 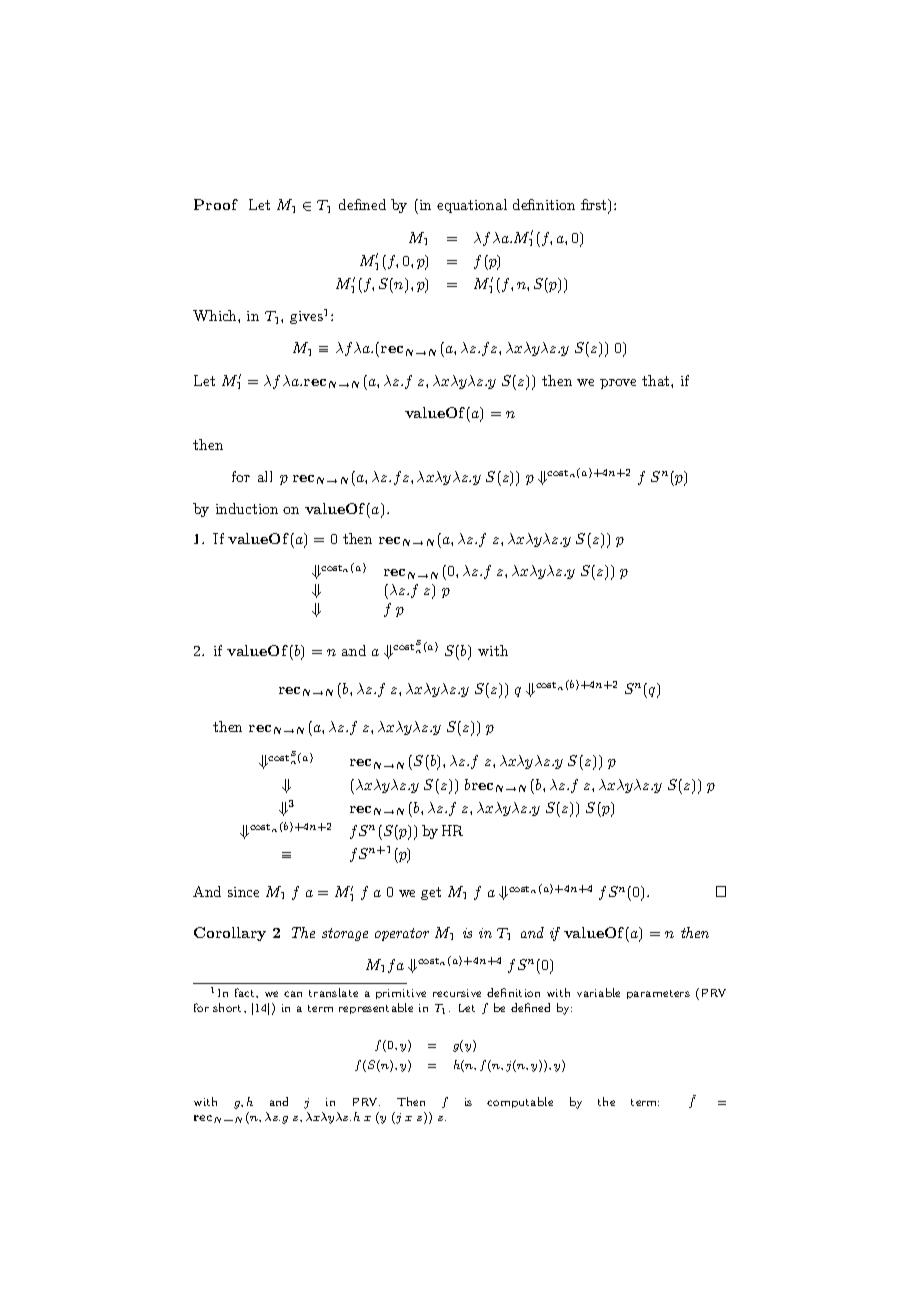 I want to click on Proof, so click(x=216, y=204).
